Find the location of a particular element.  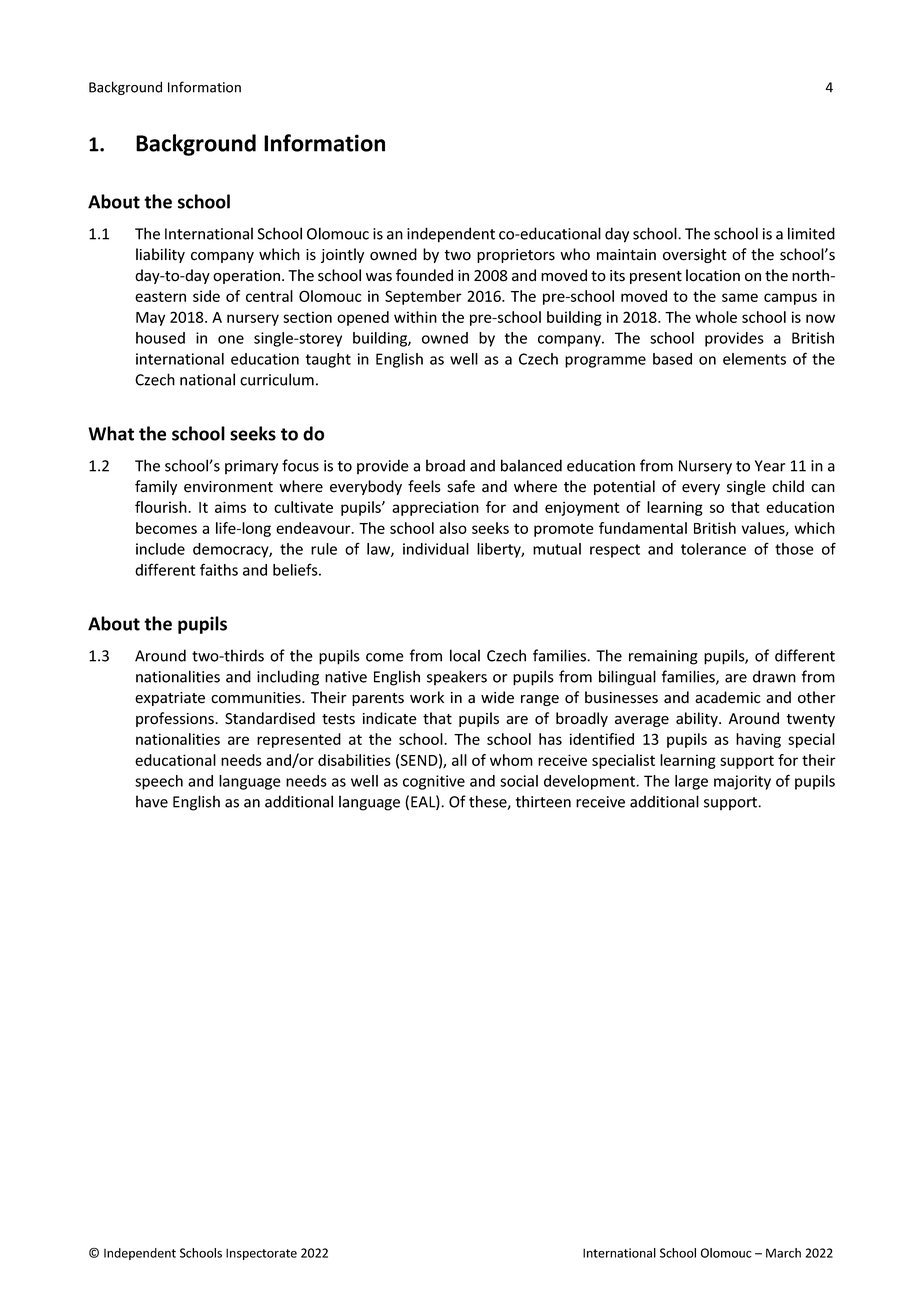

proprietors is located at coordinates (516, 256).
